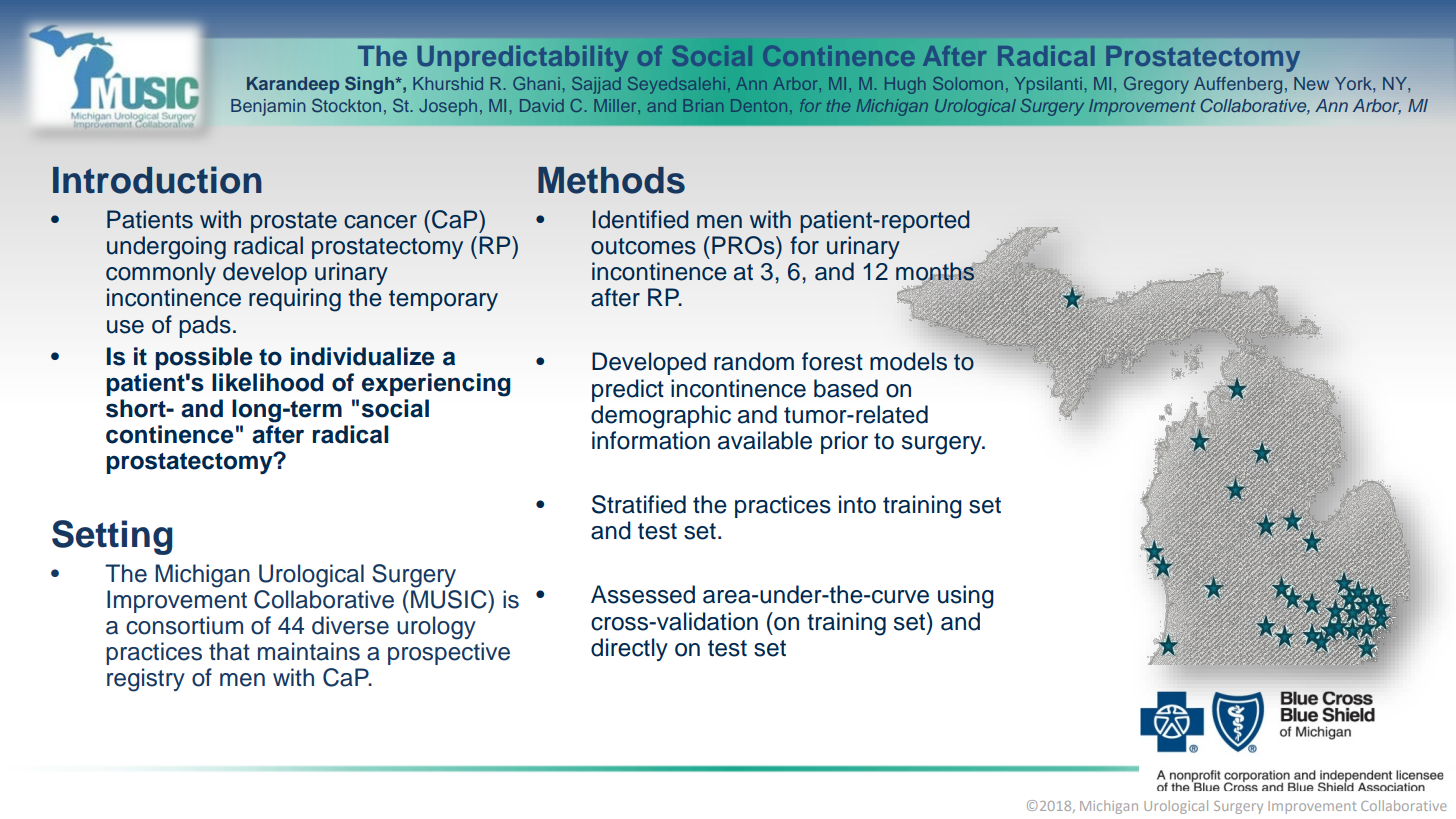  What do you see at coordinates (267, 382) in the screenshot?
I see `likelihood` at bounding box center [267, 382].
